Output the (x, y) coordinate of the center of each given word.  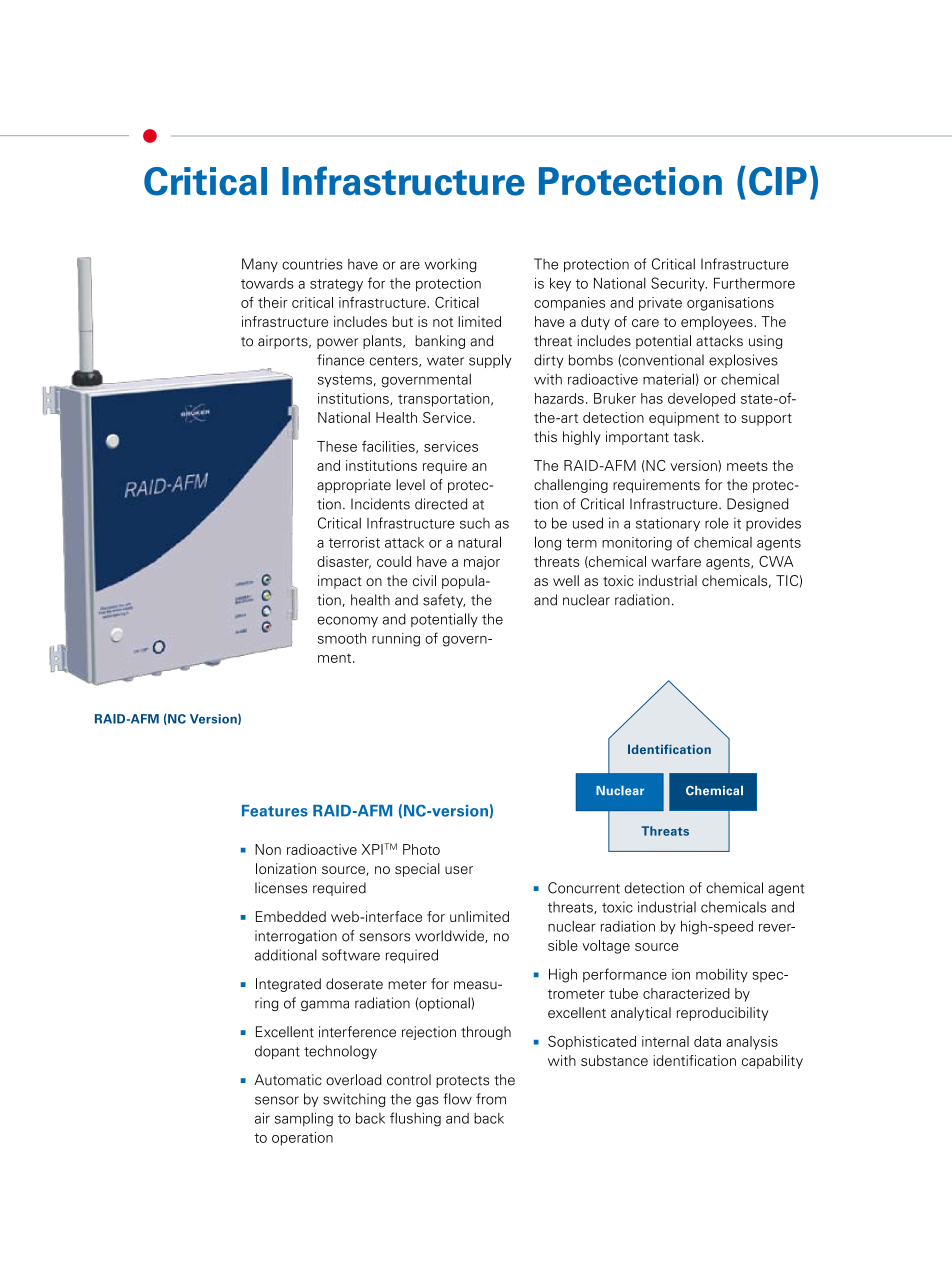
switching (354, 1100)
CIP (778, 181)
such (475, 523)
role (717, 523)
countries (312, 264)
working (450, 265)
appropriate (354, 486)
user (459, 870)
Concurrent (584, 888)
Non (268, 849)
